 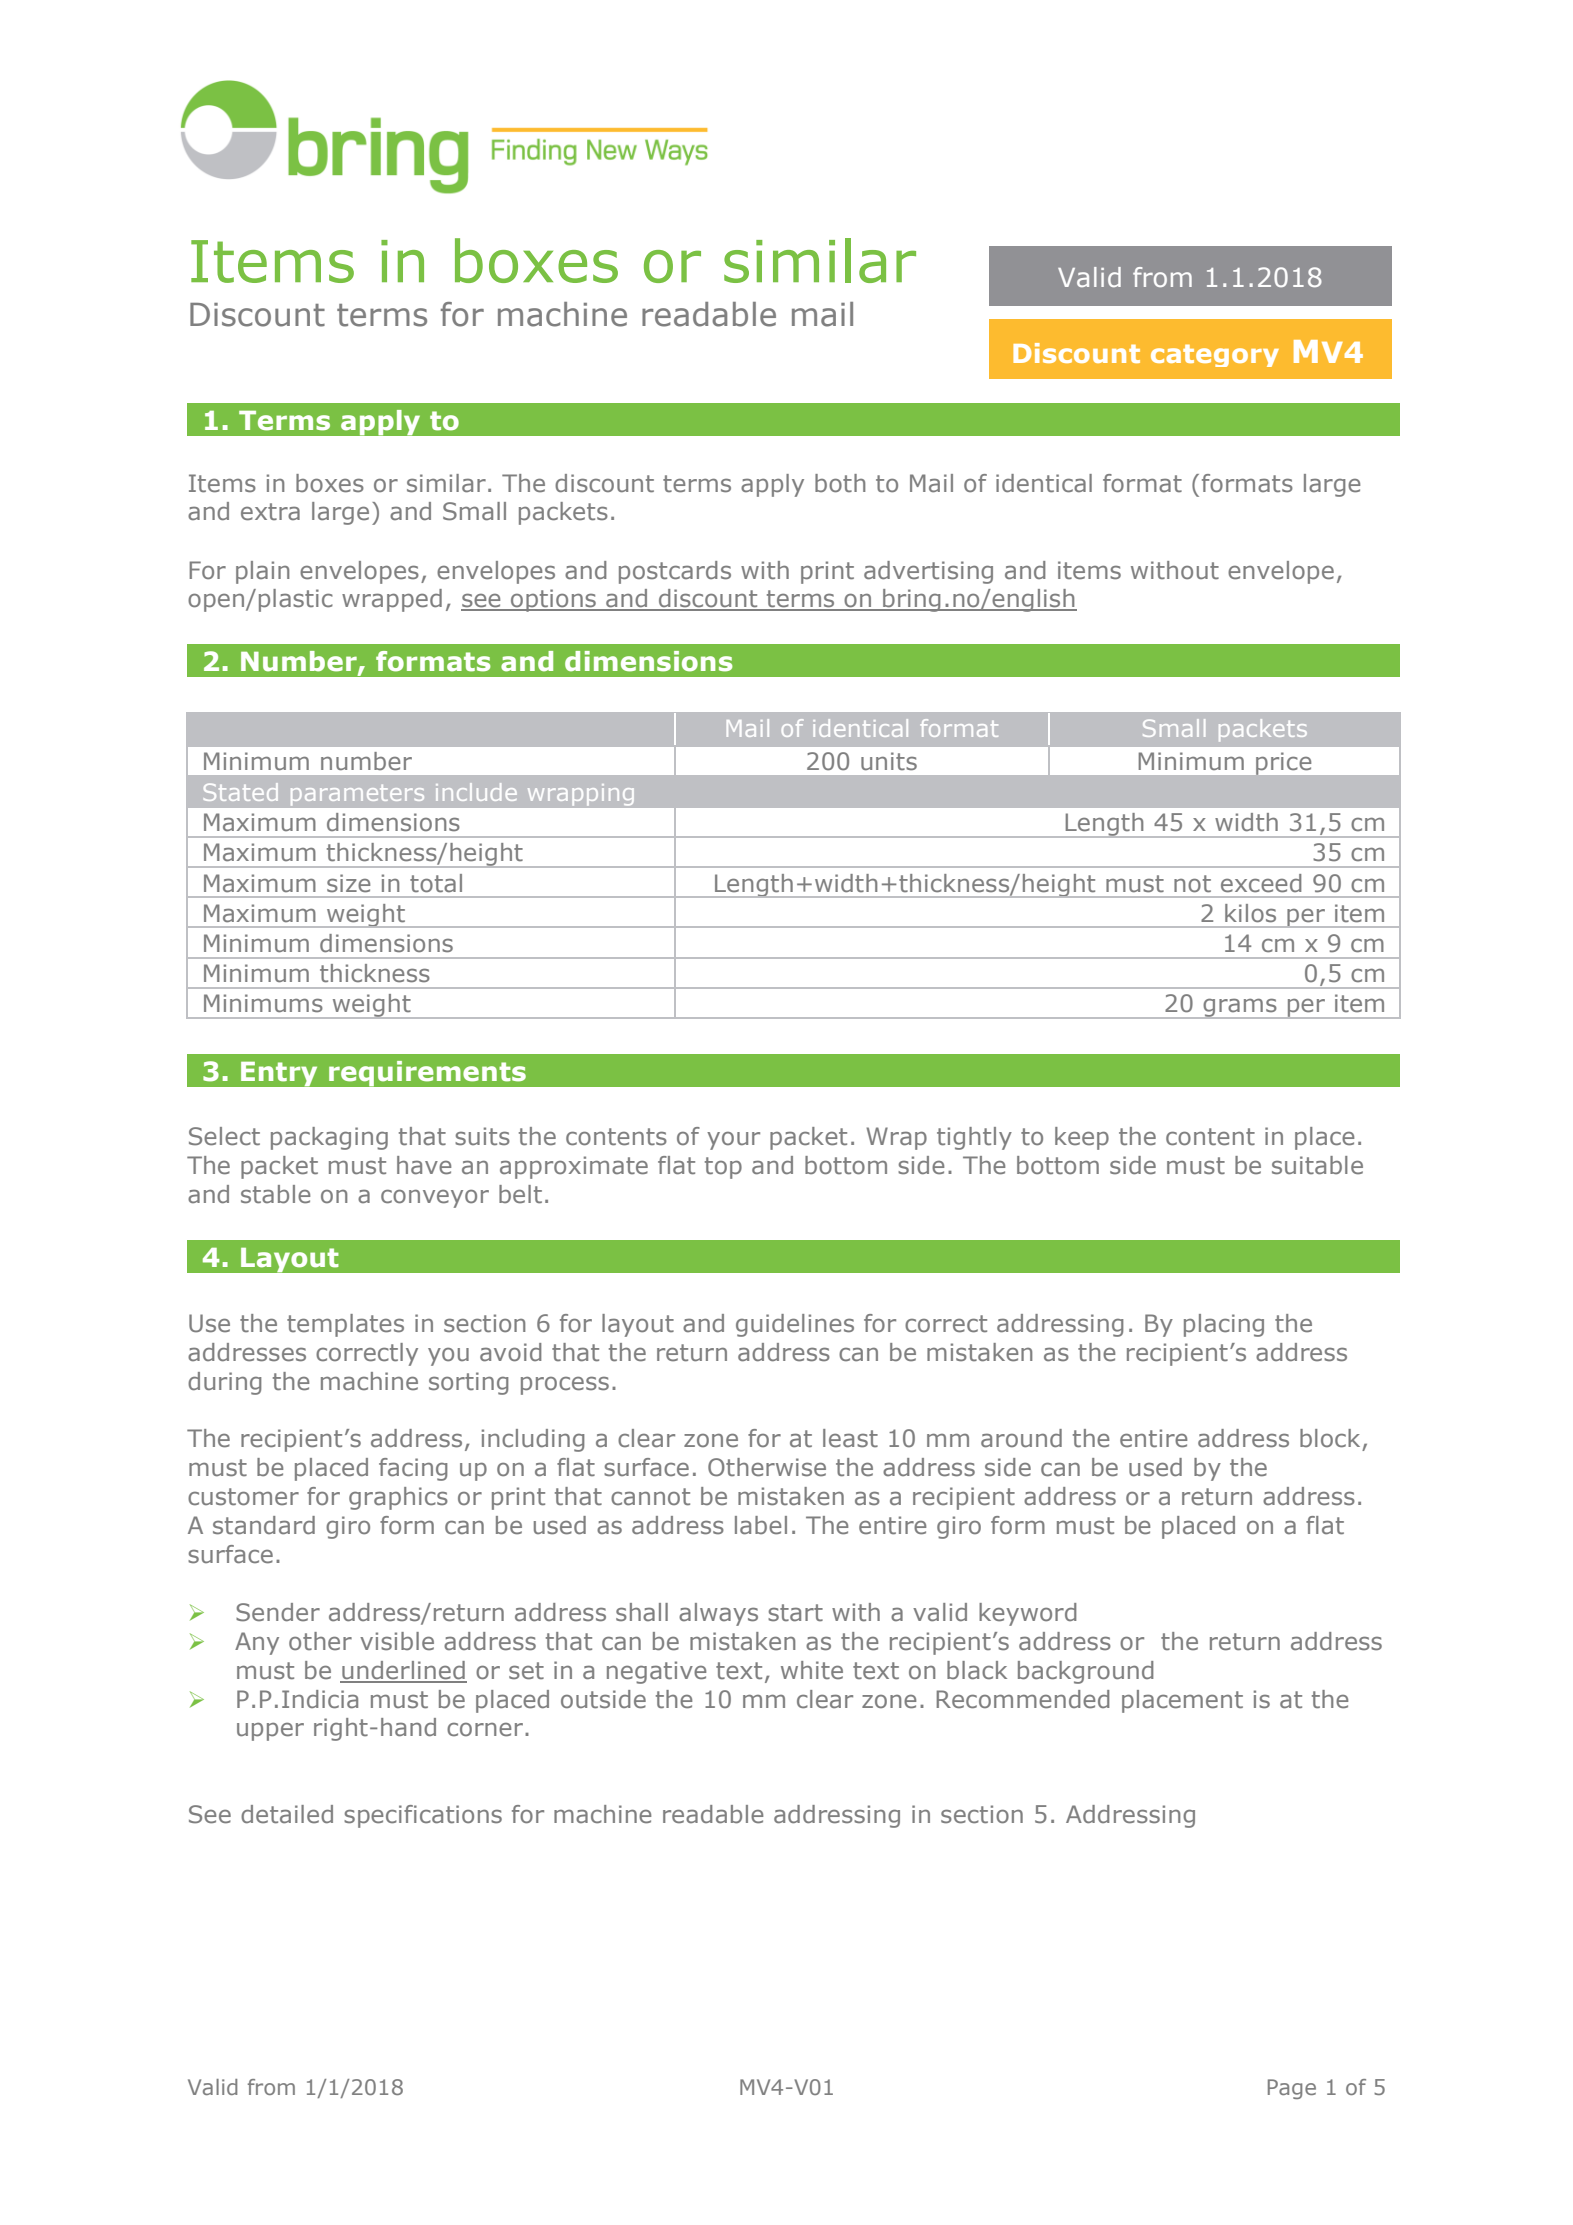 What do you see at coordinates (812, 1670) in the screenshot?
I see `white` at bounding box center [812, 1670].
